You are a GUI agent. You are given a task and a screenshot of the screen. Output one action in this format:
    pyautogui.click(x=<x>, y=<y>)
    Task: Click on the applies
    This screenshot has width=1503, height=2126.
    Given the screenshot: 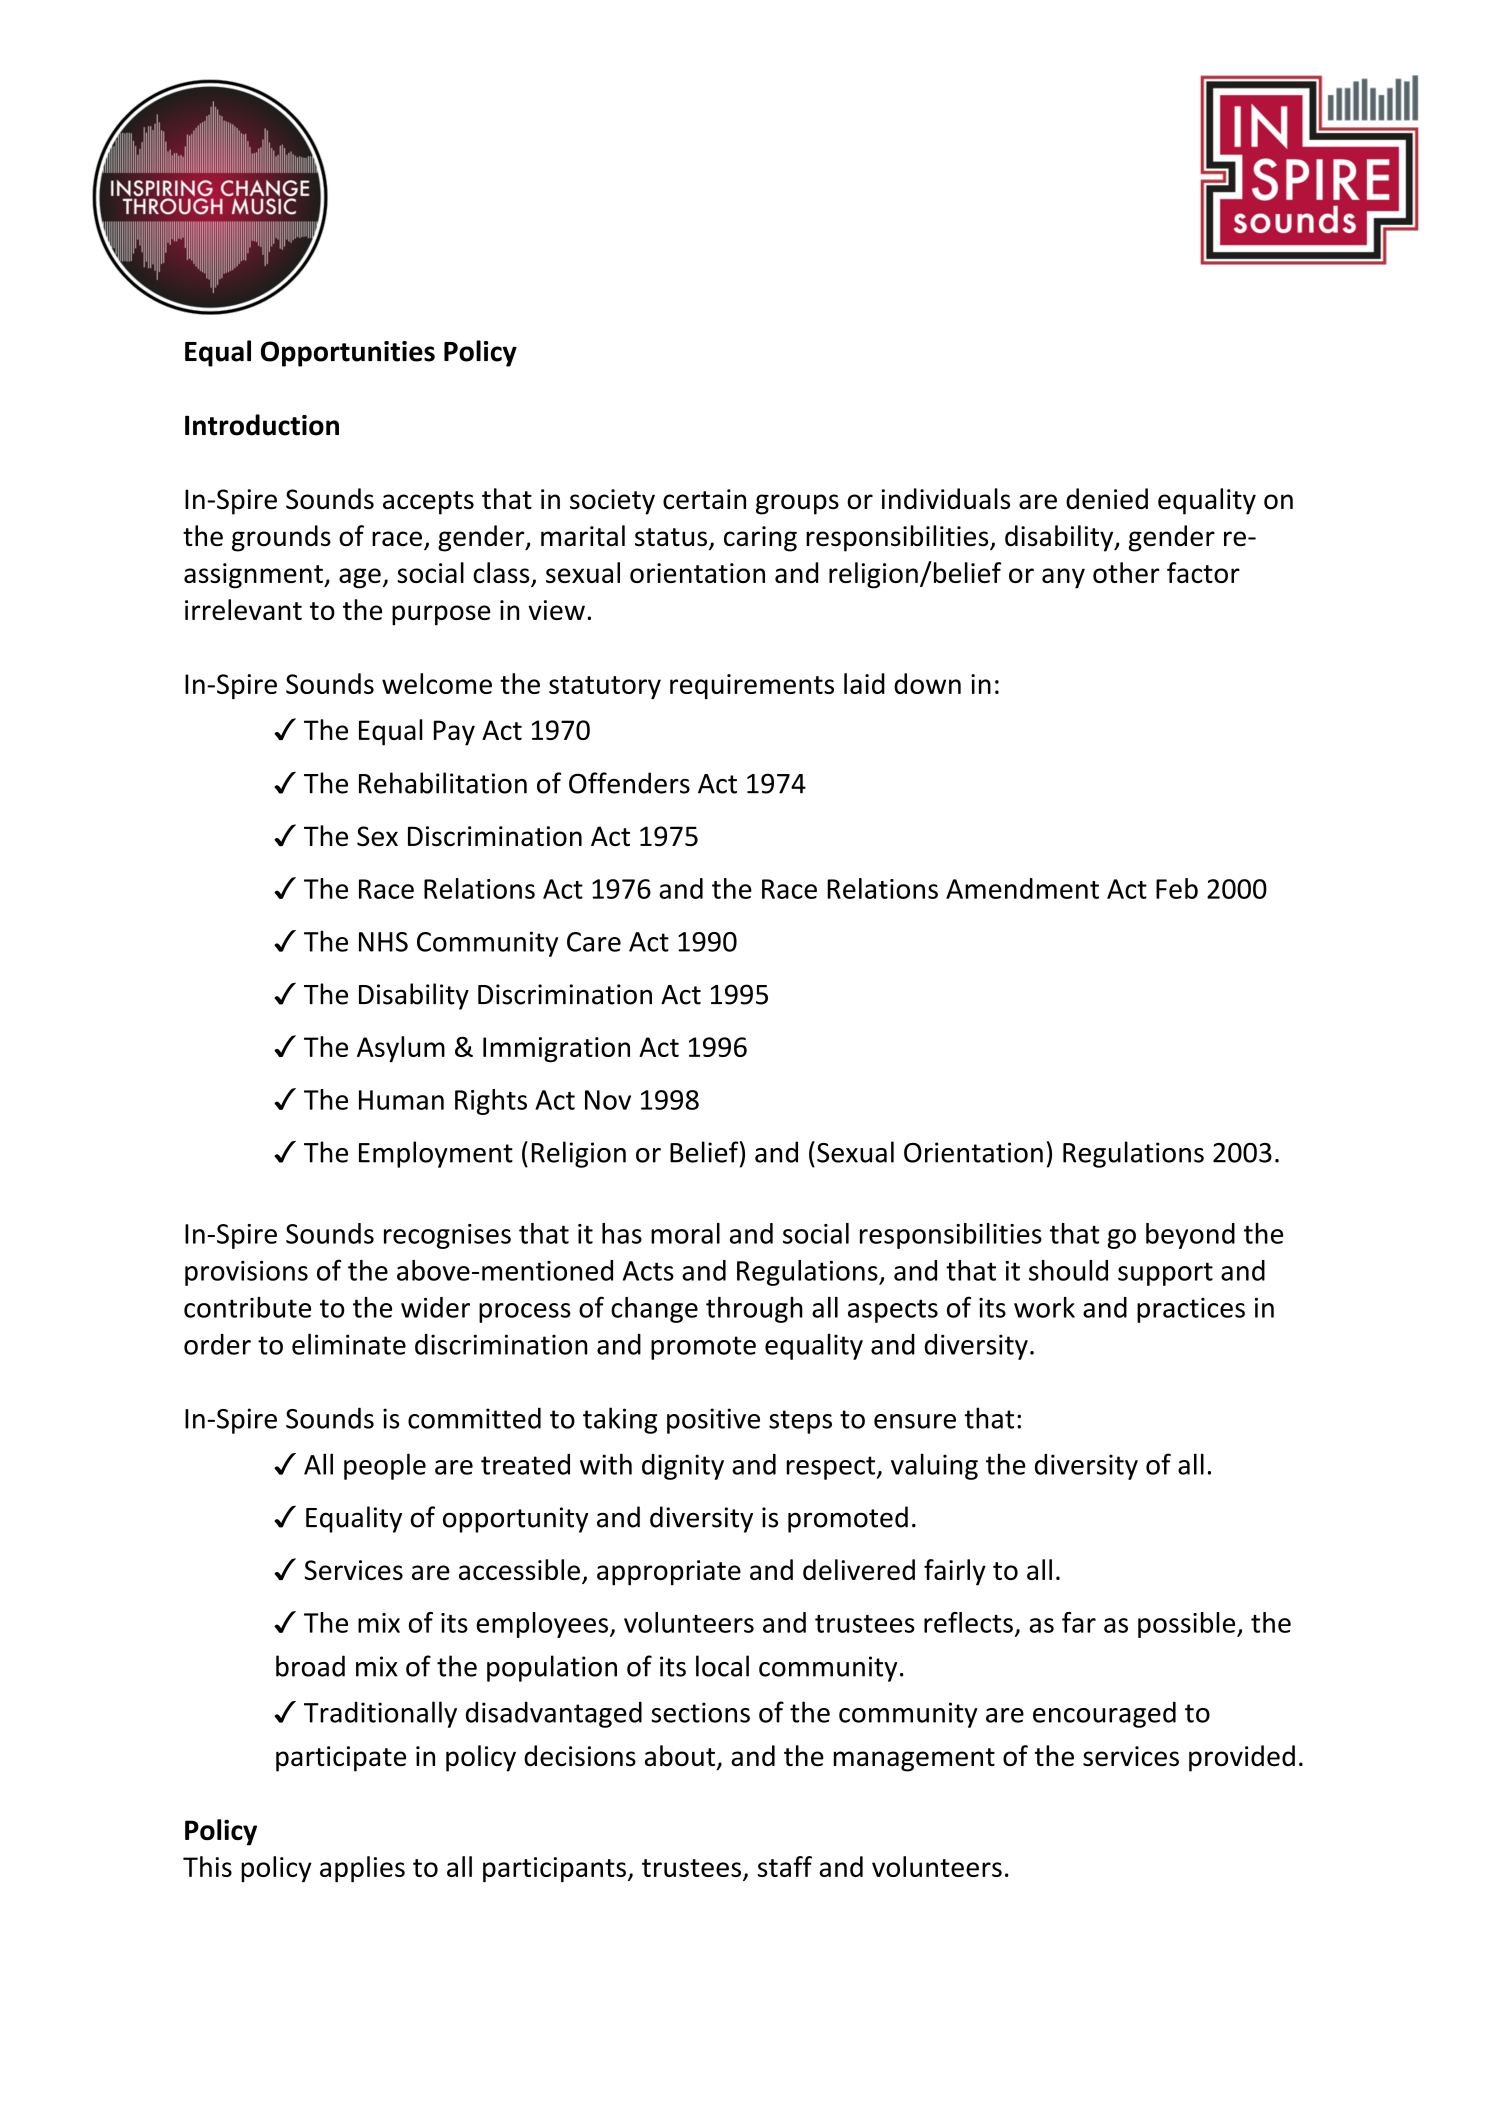 What is the action you would take?
    pyautogui.click(x=362, y=1869)
